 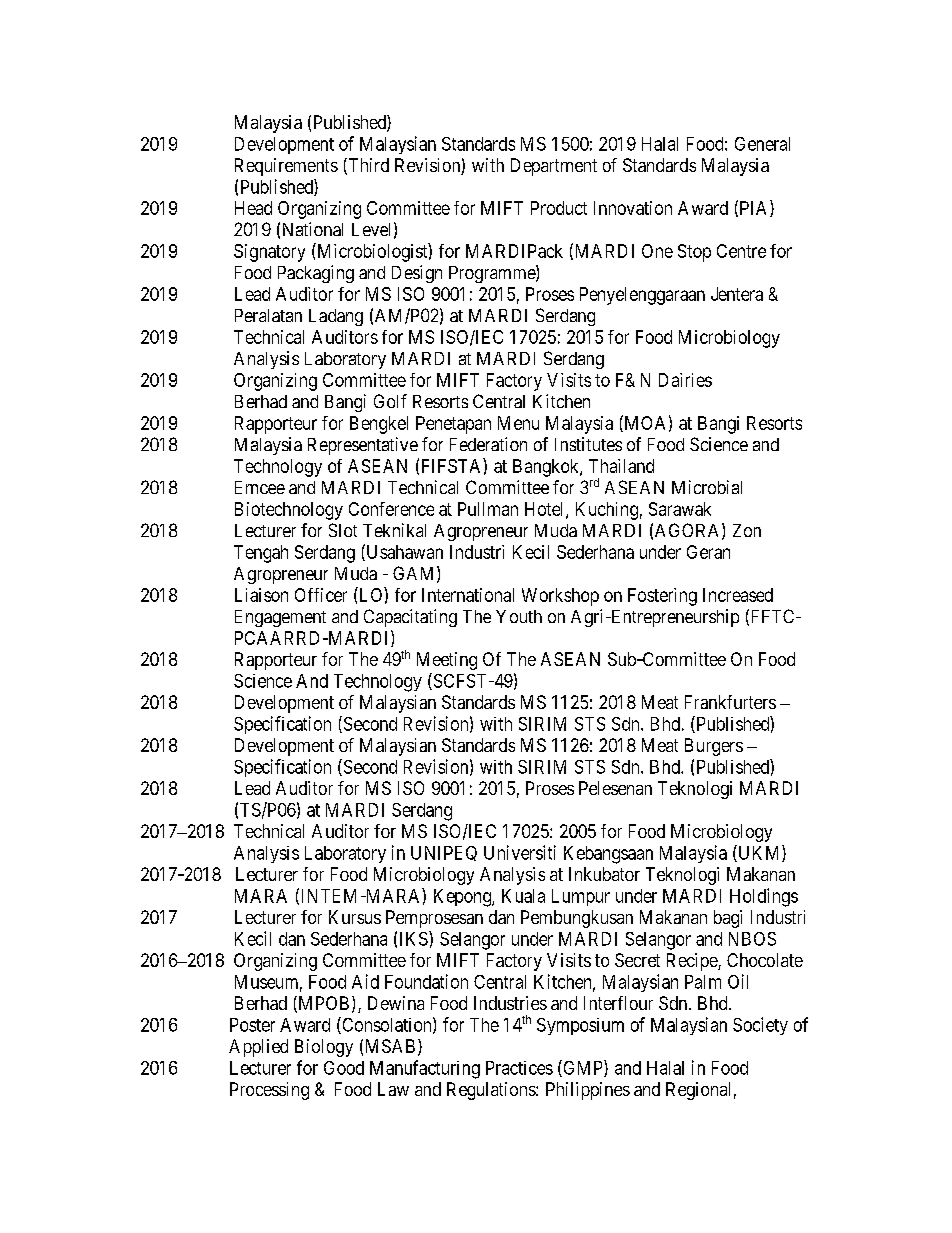 I want to click on Good, so click(x=344, y=1068).
